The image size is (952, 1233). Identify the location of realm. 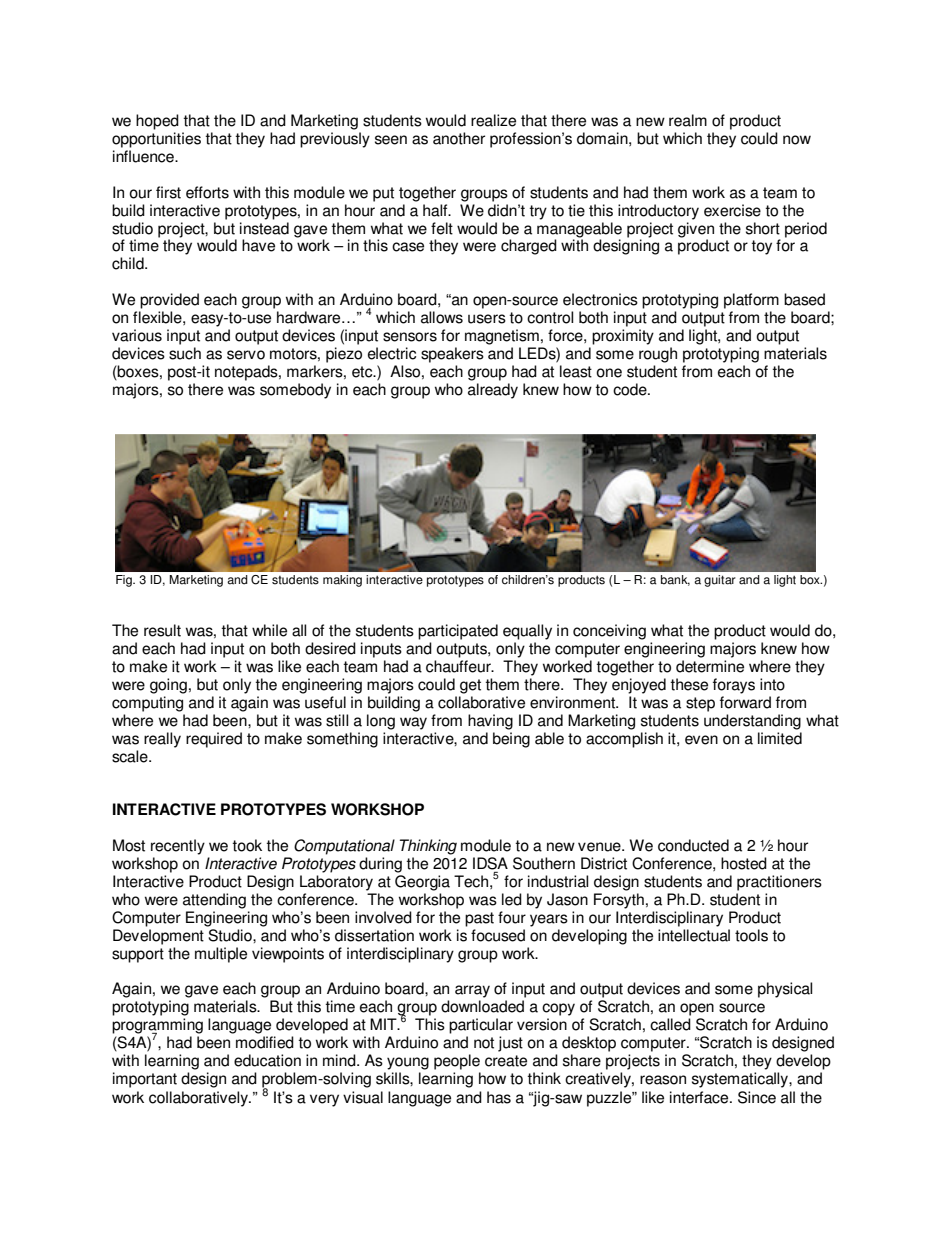
(688, 120).
